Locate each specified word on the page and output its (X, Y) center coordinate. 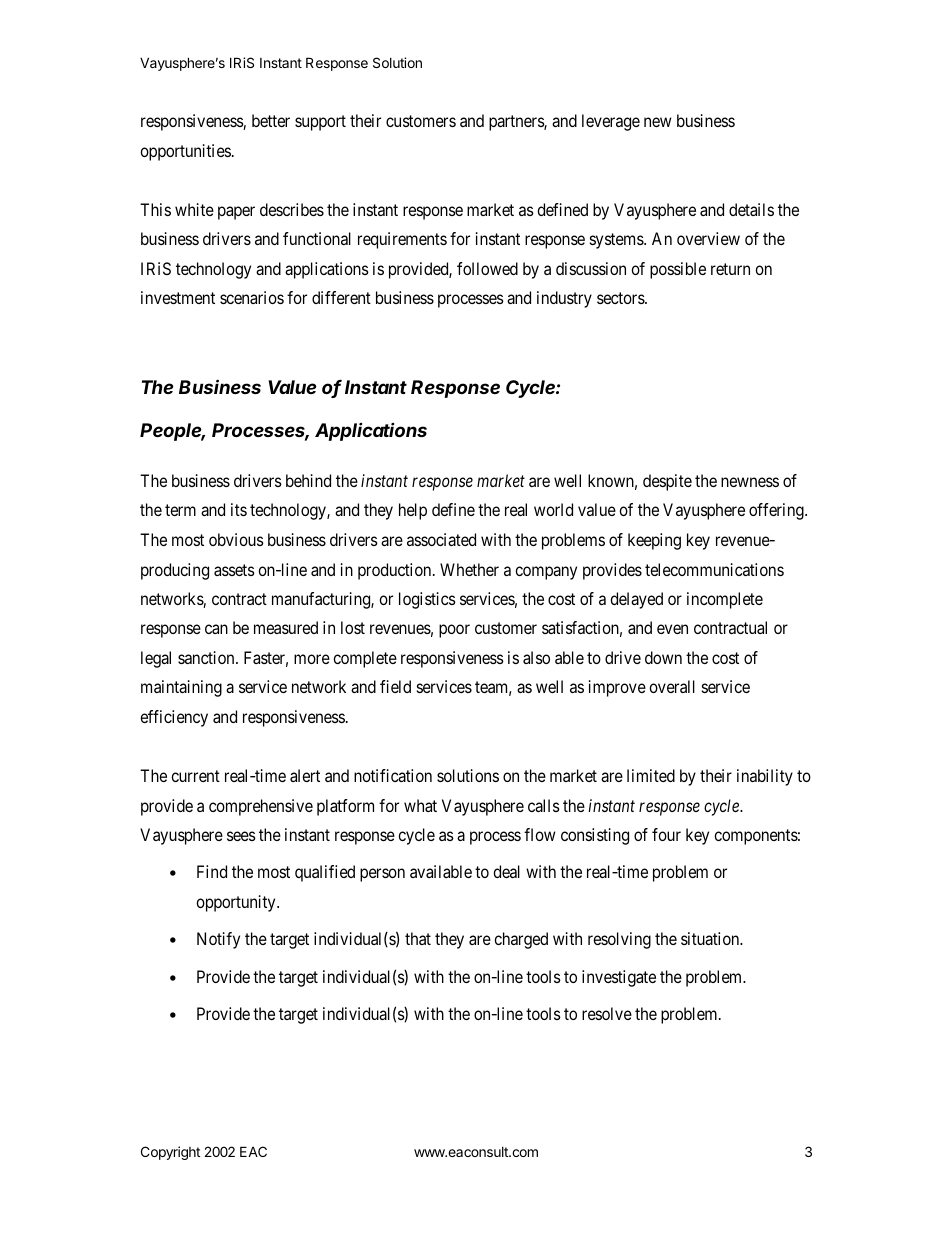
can (216, 629)
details (751, 209)
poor (454, 631)
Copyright (170, 1153)
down (663, 657)
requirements (402, 240)
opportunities (185, 152)
